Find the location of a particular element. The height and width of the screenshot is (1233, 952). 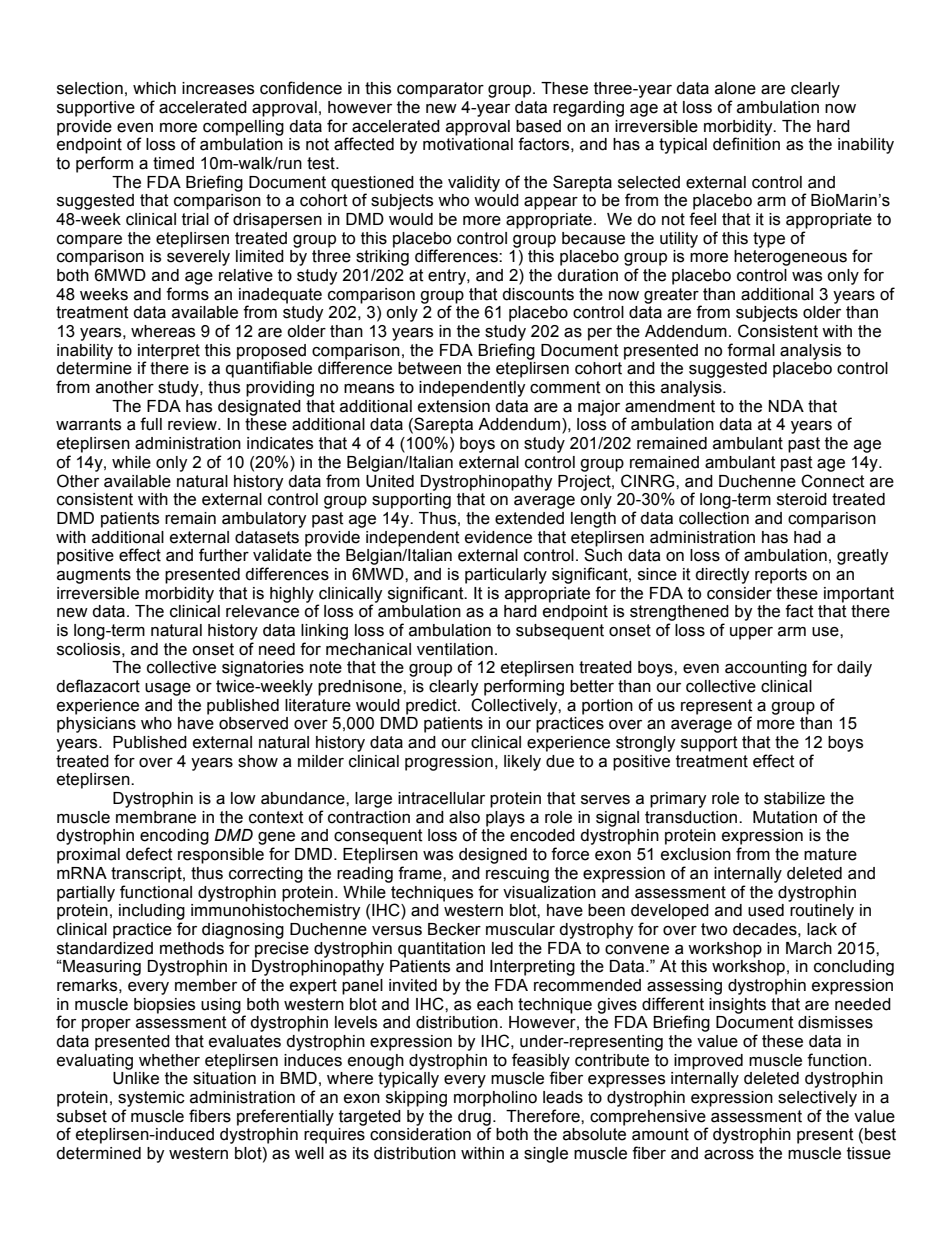

definition is located at coordinates (746, 144).
